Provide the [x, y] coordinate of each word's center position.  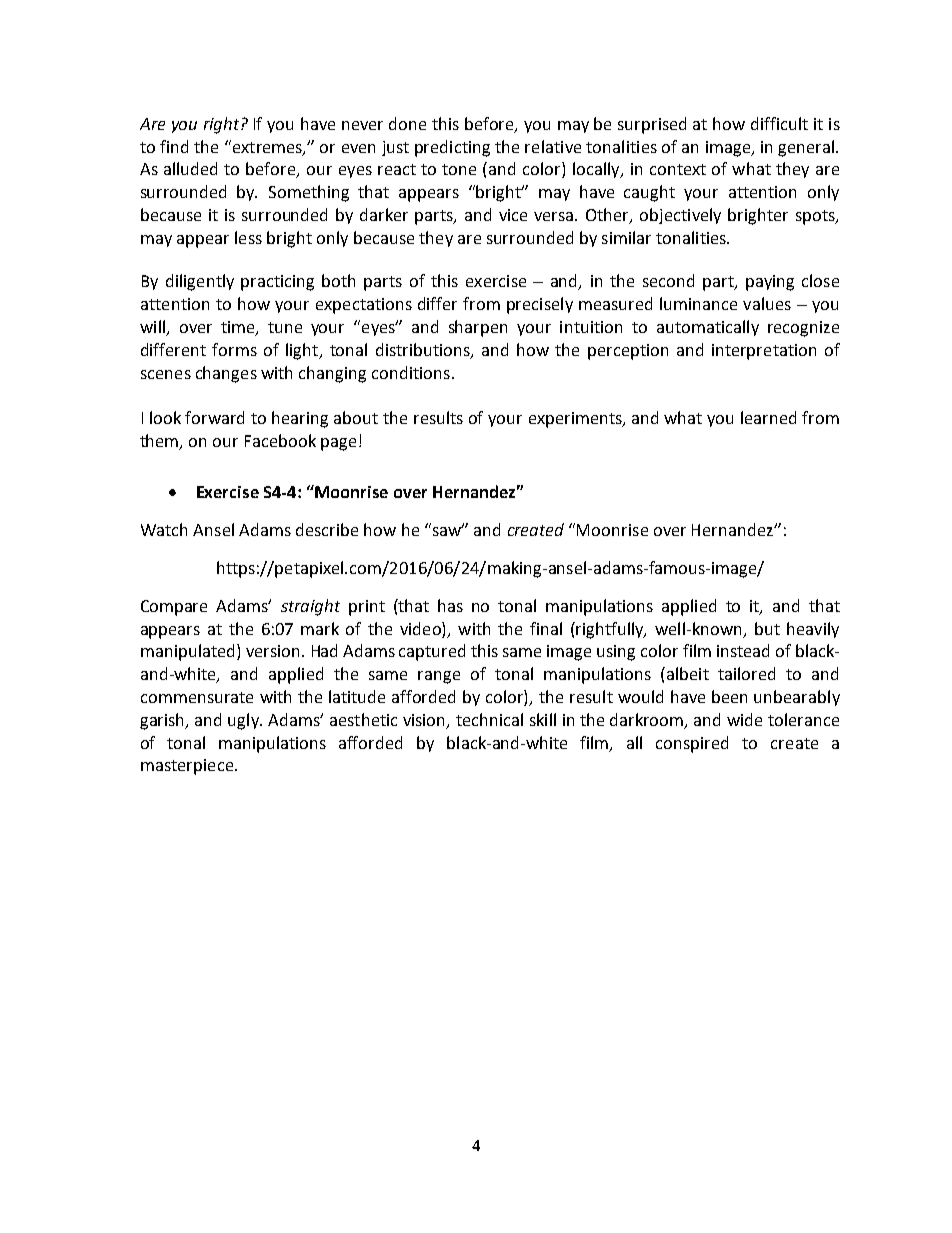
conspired [692, 744]
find [174, 146]
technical [489, 719]
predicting [452, 148]
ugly [244, 721]
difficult [779, 123]
